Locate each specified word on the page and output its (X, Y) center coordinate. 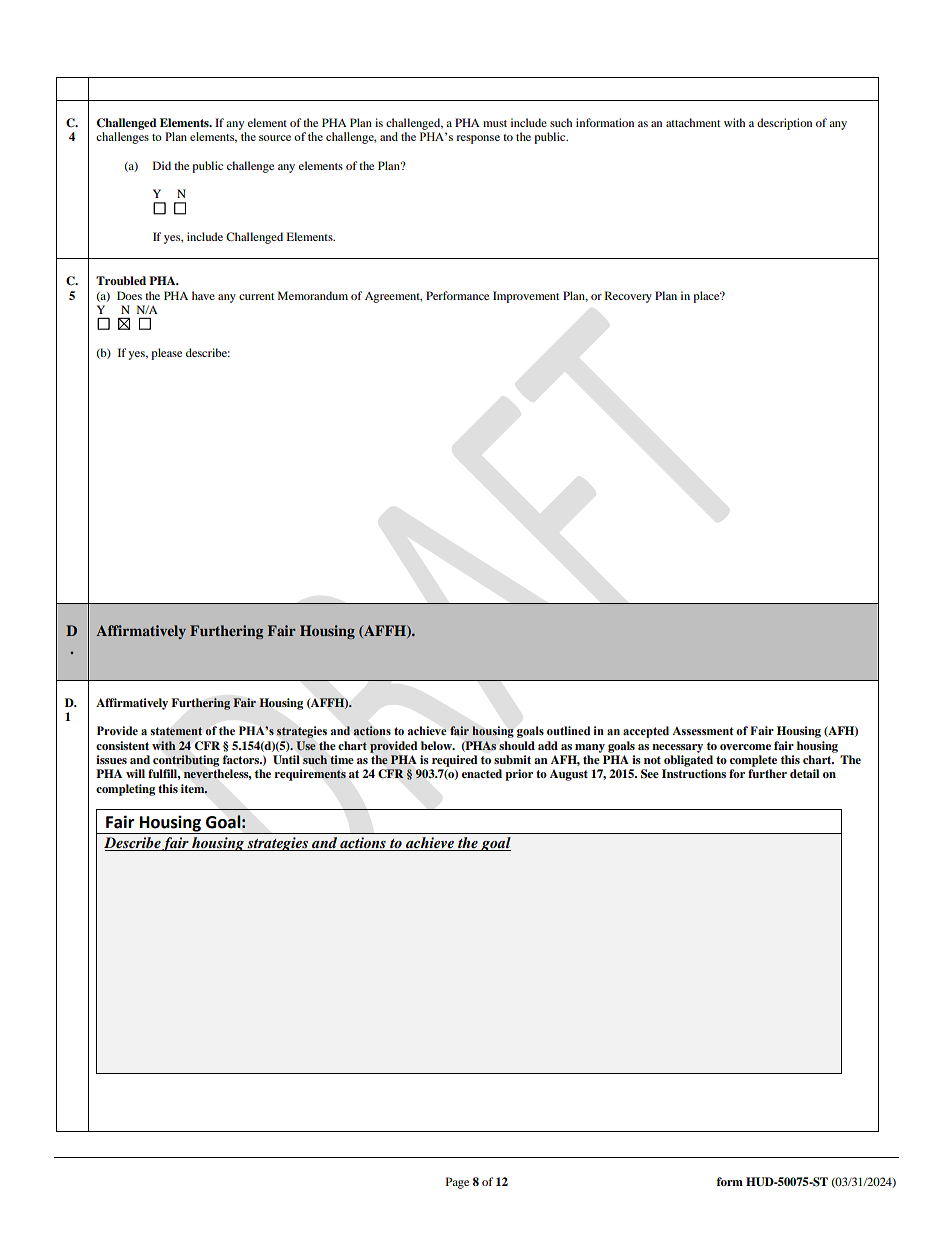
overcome (745, 747)
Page (457, 1183)
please (166, 354)
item (194, 789)
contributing (186, 761)
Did (162, 165)
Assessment (703, 731)
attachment (693, 122)
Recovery (628, 297)
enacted (482, 773)
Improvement (526, 297)
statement (176, 731)
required (455, 761)
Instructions (694, 773)
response (478, 139)
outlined (568, 730)
